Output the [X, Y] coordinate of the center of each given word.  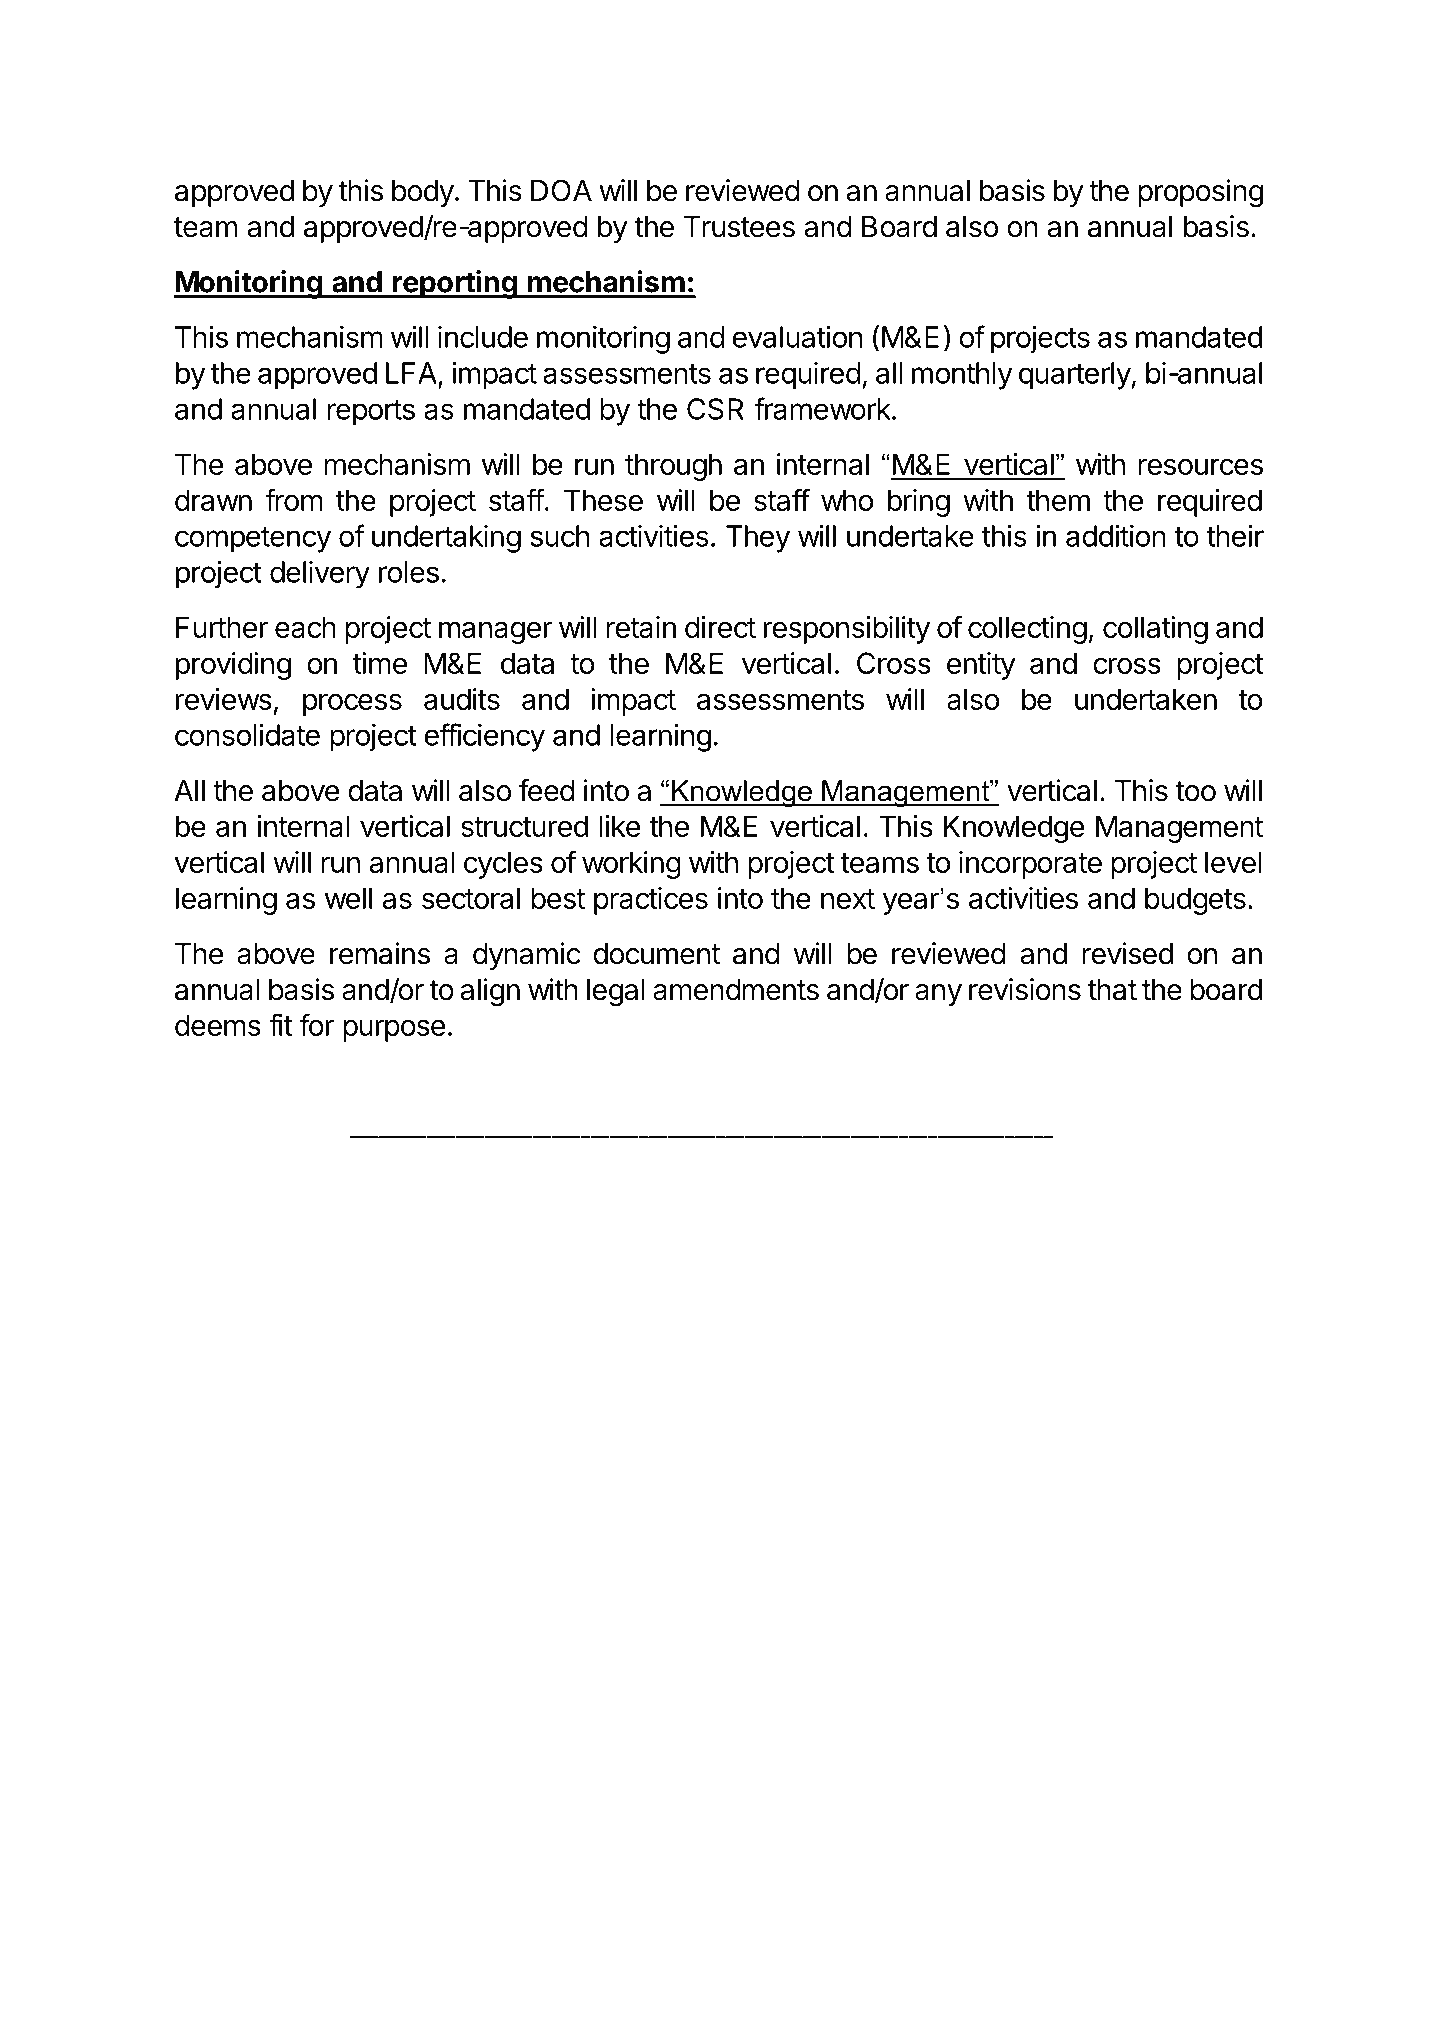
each [305, 627]
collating [1155, 630]
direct [720, 627]
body [423, 193]
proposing [1200, 193]
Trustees [739, 227]
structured [524, 826]
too [1195, 791]
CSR [715, 409]
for [317, 1024]
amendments [736, 990]
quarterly [1075, 376]
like [620, 826]
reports [371, 413]
